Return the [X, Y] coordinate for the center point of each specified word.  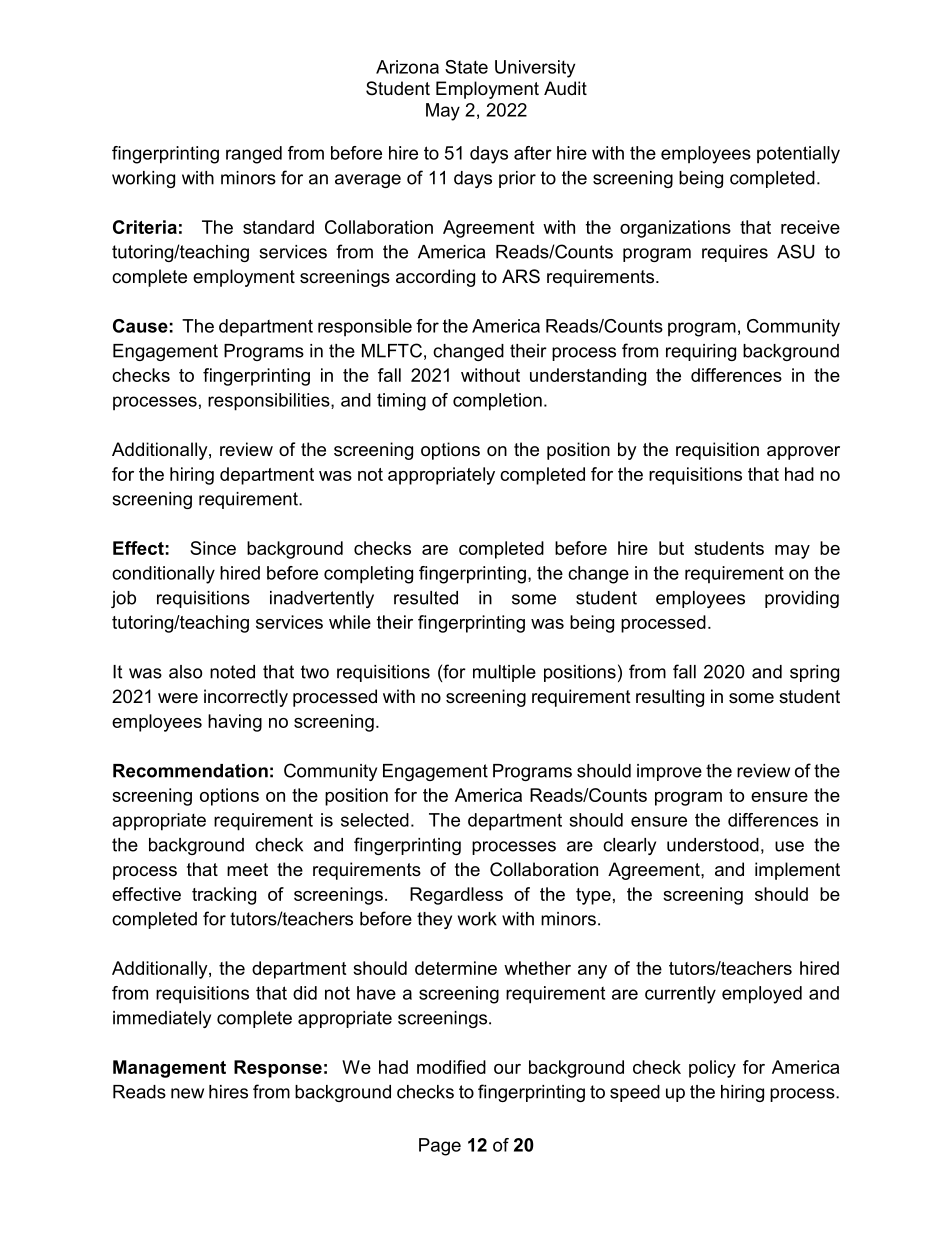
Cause [140, 326]
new [187, 1093]
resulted [426, 598]
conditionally [163, 575]
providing [802, 599]
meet [247, 870]
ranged [254, 155]
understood [713, 845]
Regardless [456, 896]
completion [497, 402]
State [466, 67]
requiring [701, 352]
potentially [798, 155]
